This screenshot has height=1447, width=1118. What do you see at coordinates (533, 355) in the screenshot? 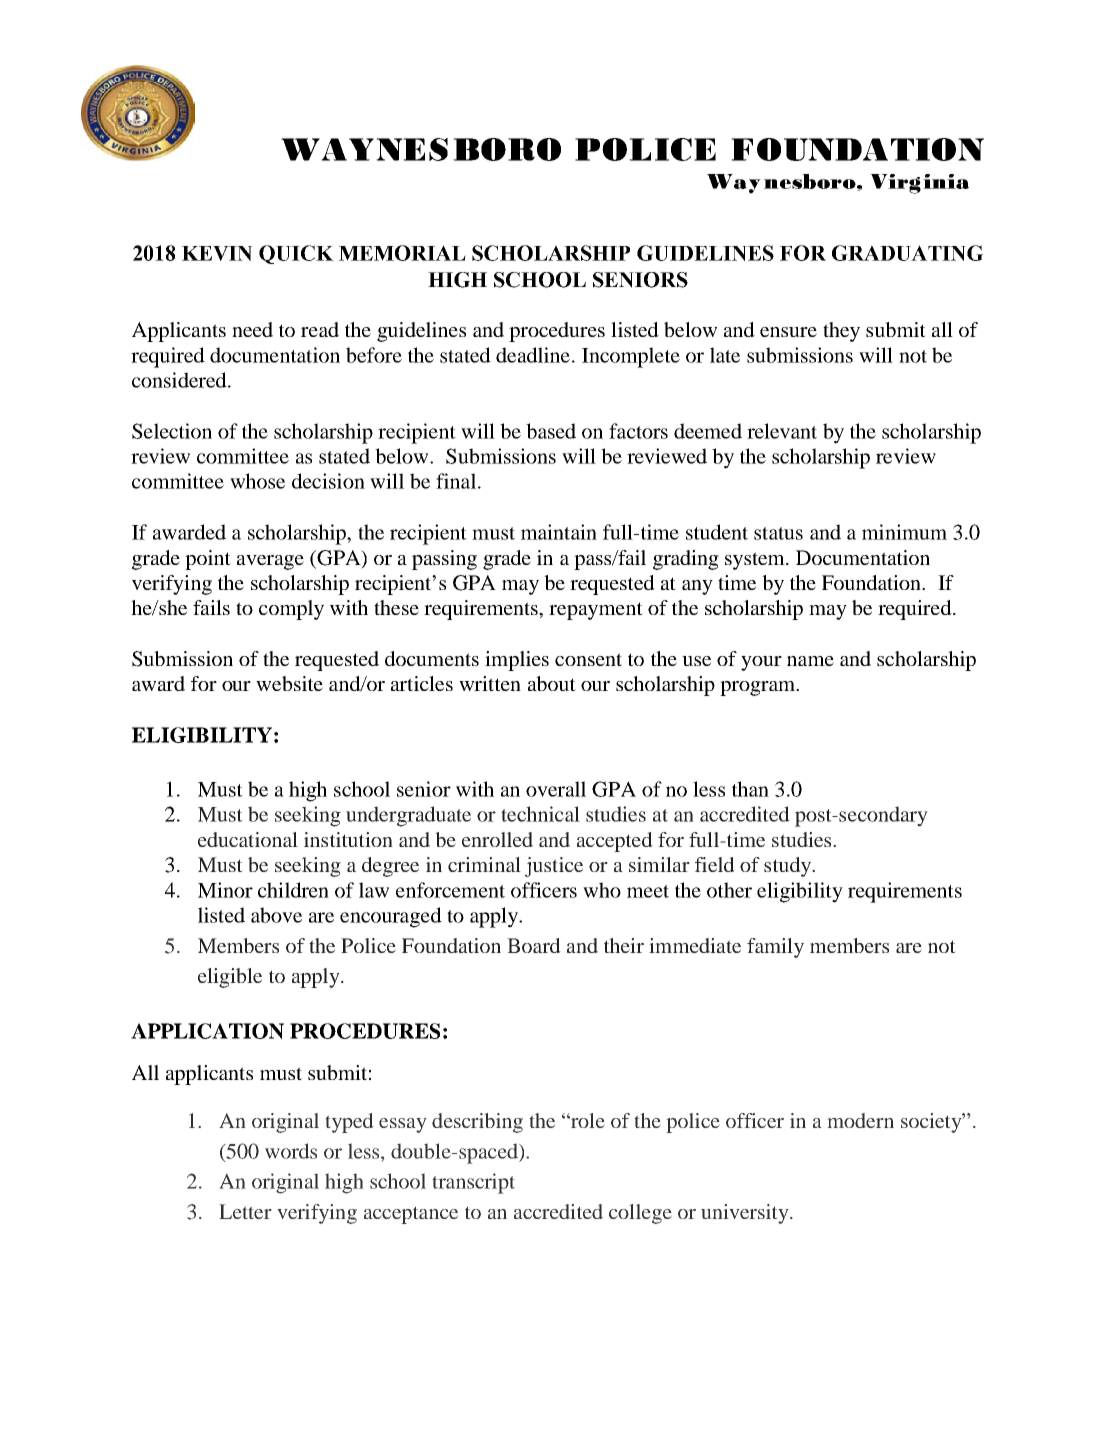
I see `deadline` at bounding box center [533, 355].
